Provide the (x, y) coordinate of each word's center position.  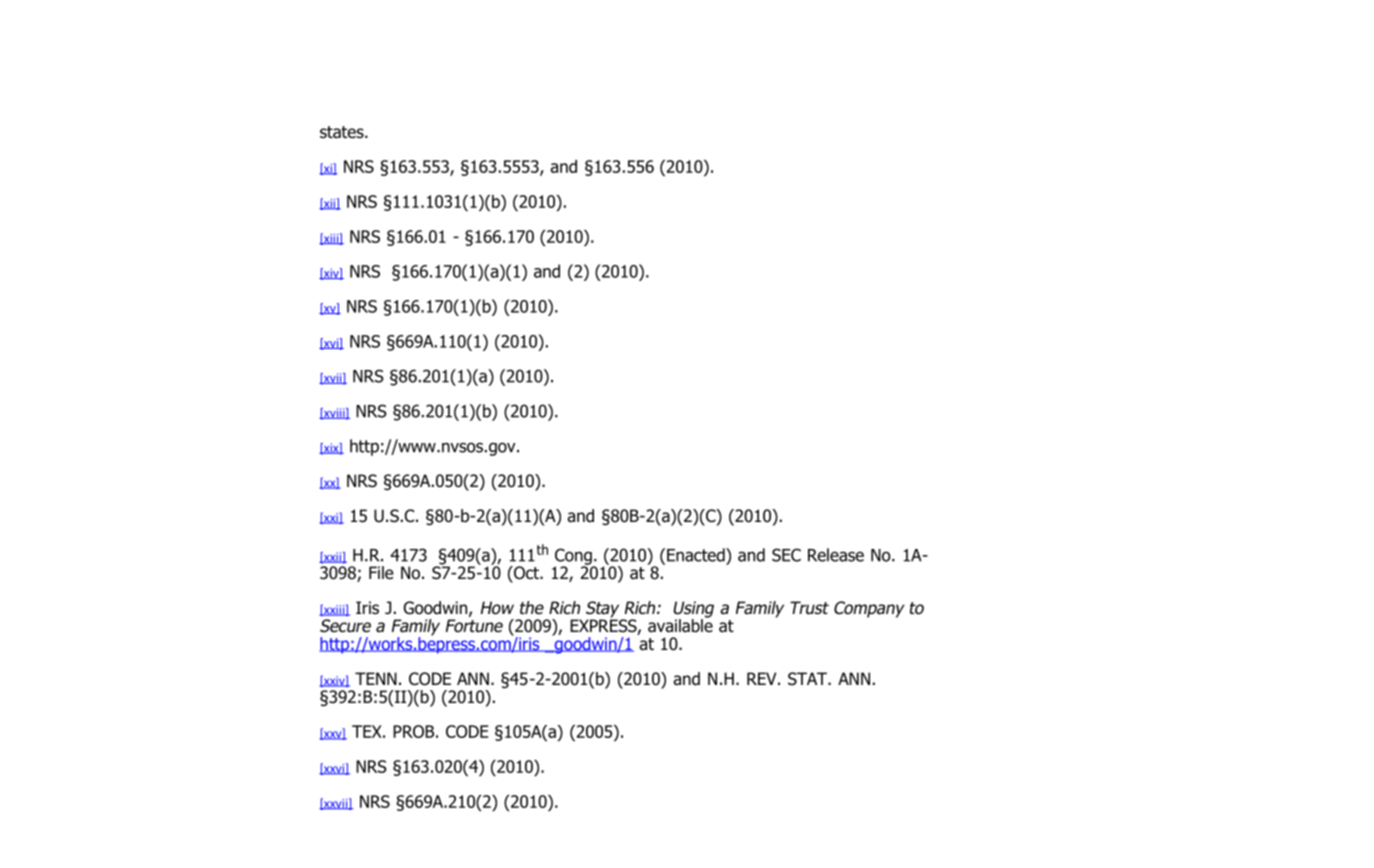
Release (836, 555)
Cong (574, 557)
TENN (376, 678)
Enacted (697, 555)
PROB (413, 731)
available (680, 625)
